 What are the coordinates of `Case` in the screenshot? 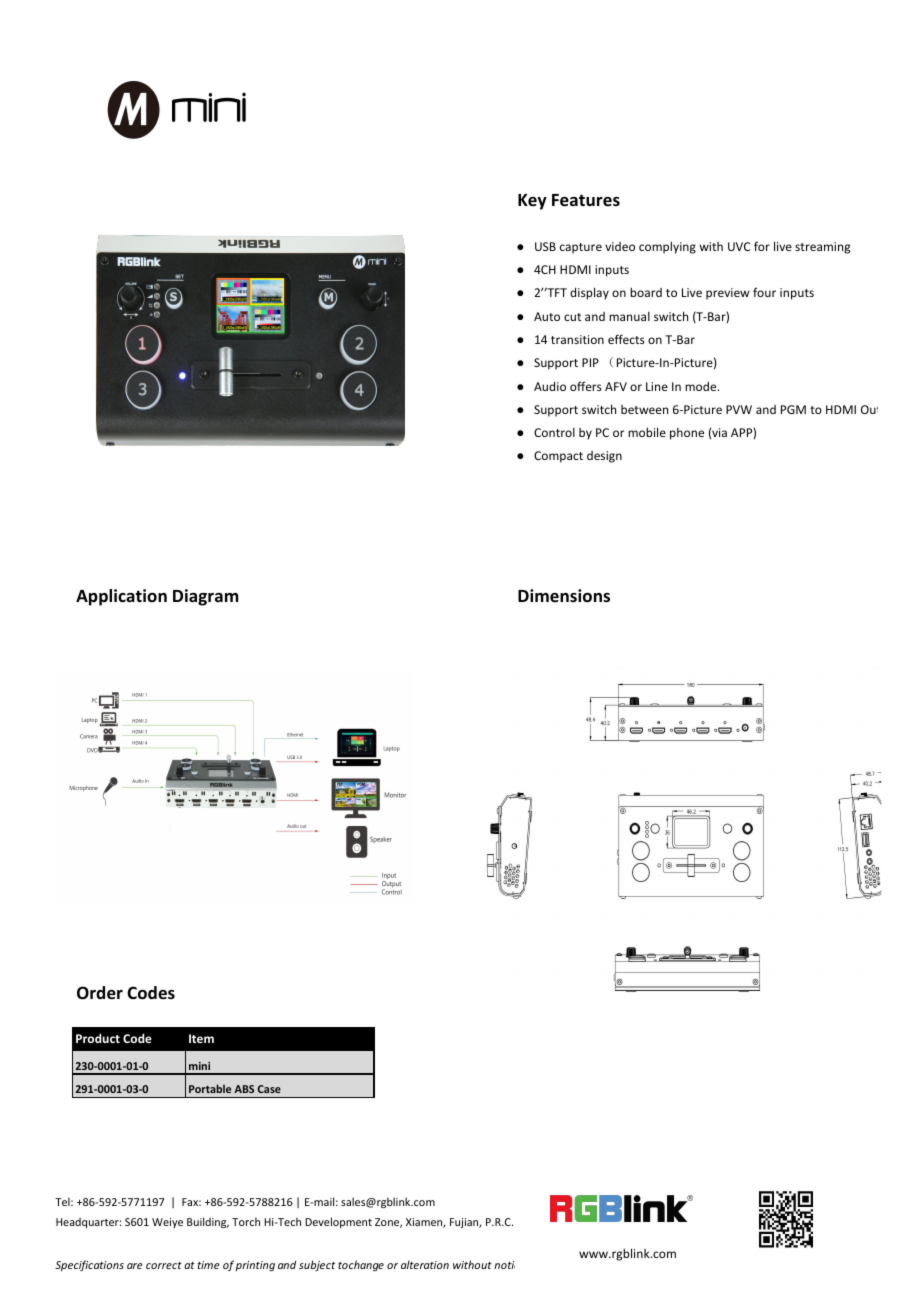 It's located at (269, 1089).
